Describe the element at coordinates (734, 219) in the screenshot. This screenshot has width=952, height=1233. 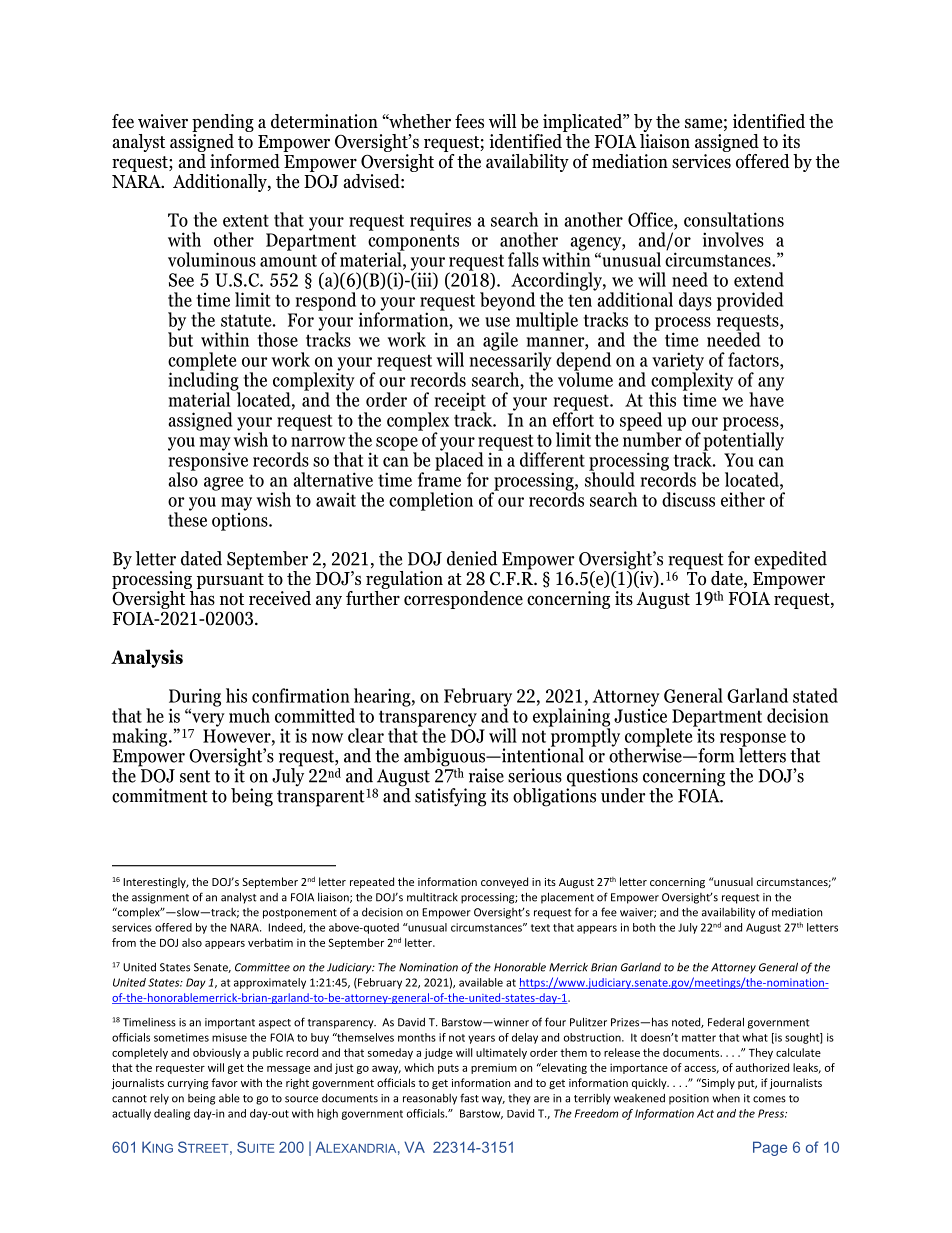
I see `consultations` at that location.
